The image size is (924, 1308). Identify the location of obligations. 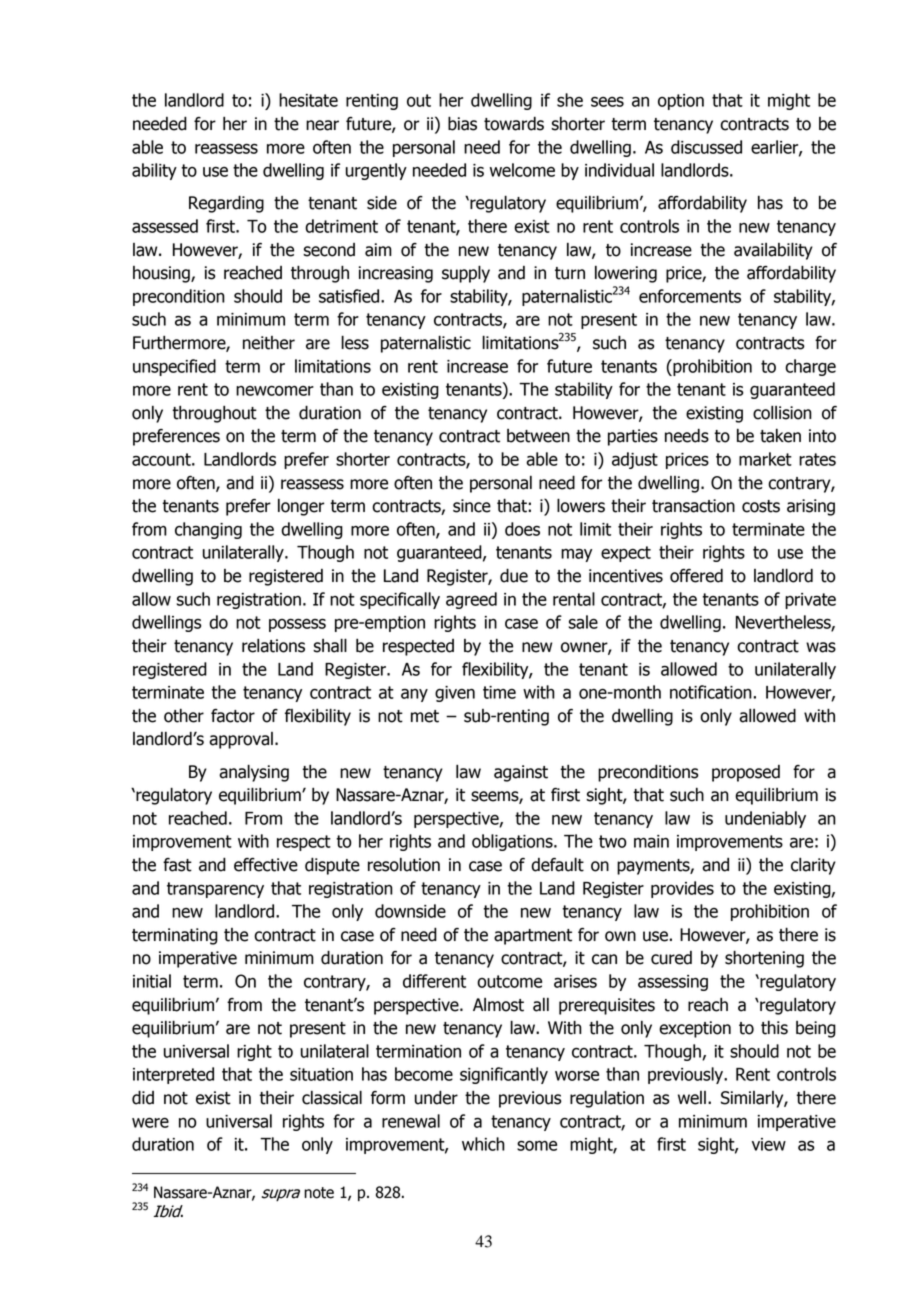
(513, 842).
